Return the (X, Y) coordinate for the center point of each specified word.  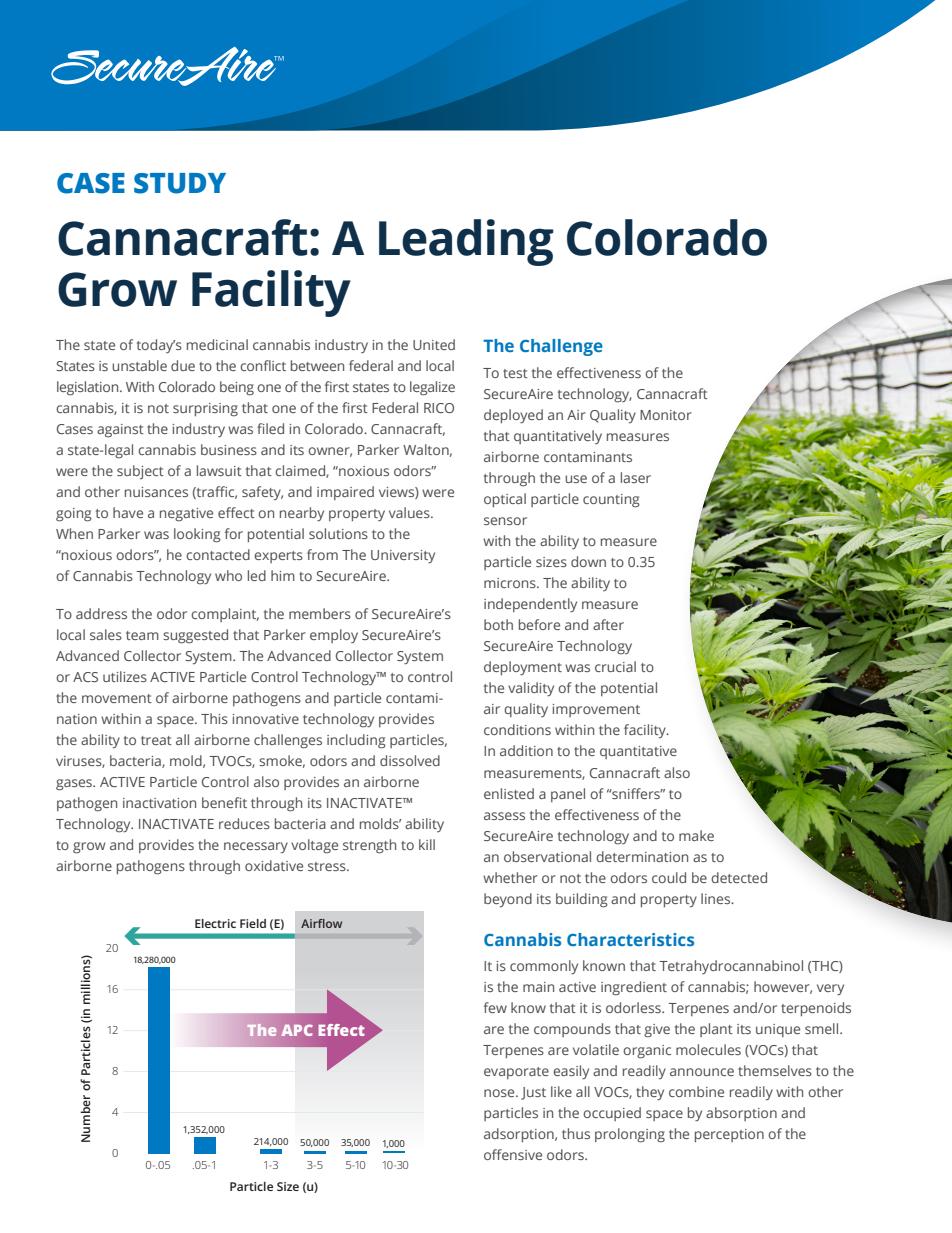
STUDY (180, 183)
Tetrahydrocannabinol (731, 967)
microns (511, 583)
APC (297, 1030)
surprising (205, 410)
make (696, 835)
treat (156, 740)
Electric (215, 923)
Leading (466, 242)
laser (636, 477)
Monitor (666, 415)
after (608, 624)
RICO (439, 408)
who (228, 575)
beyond (508, 900)
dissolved (410, 760)
